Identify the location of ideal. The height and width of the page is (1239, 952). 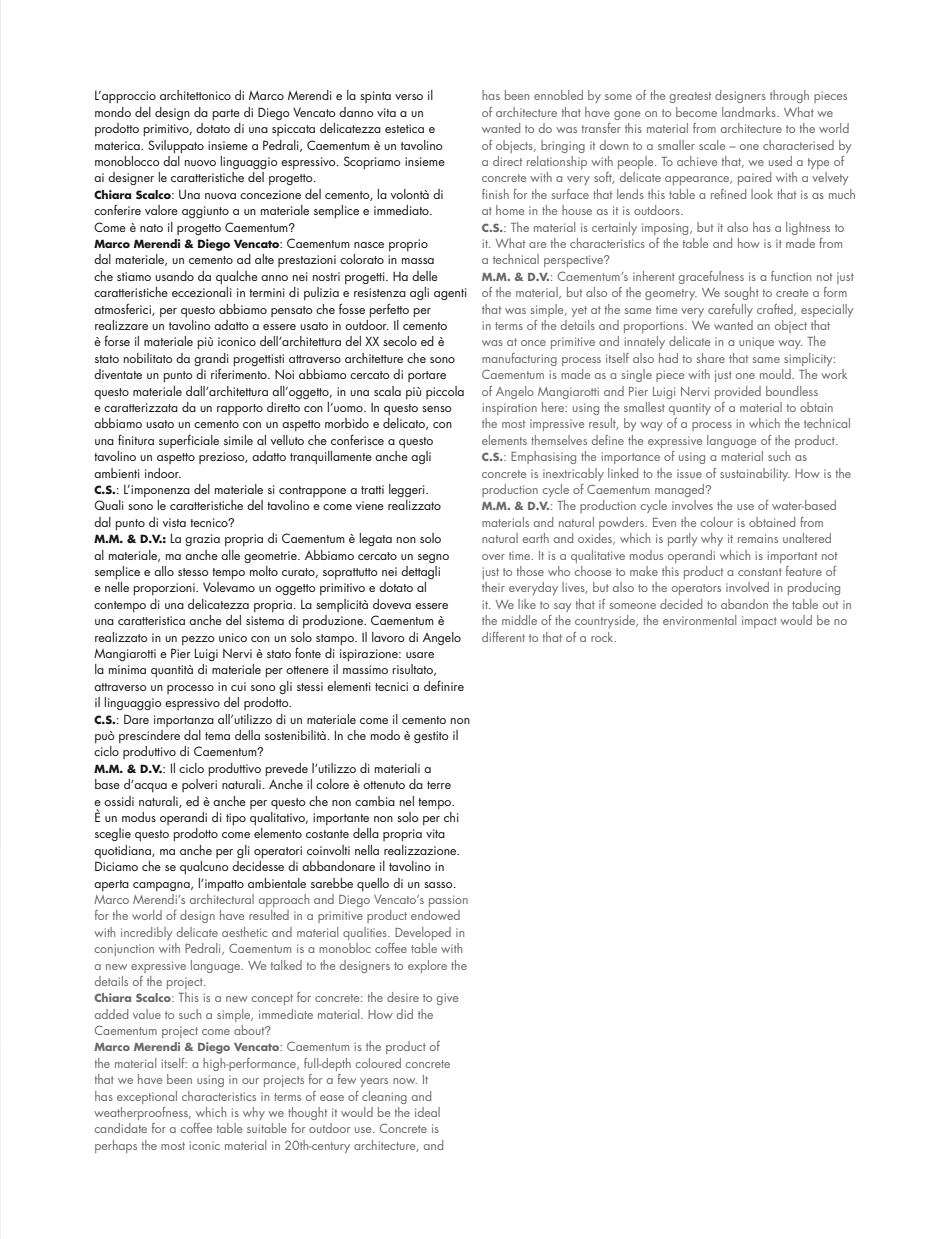
(427, 1112).
